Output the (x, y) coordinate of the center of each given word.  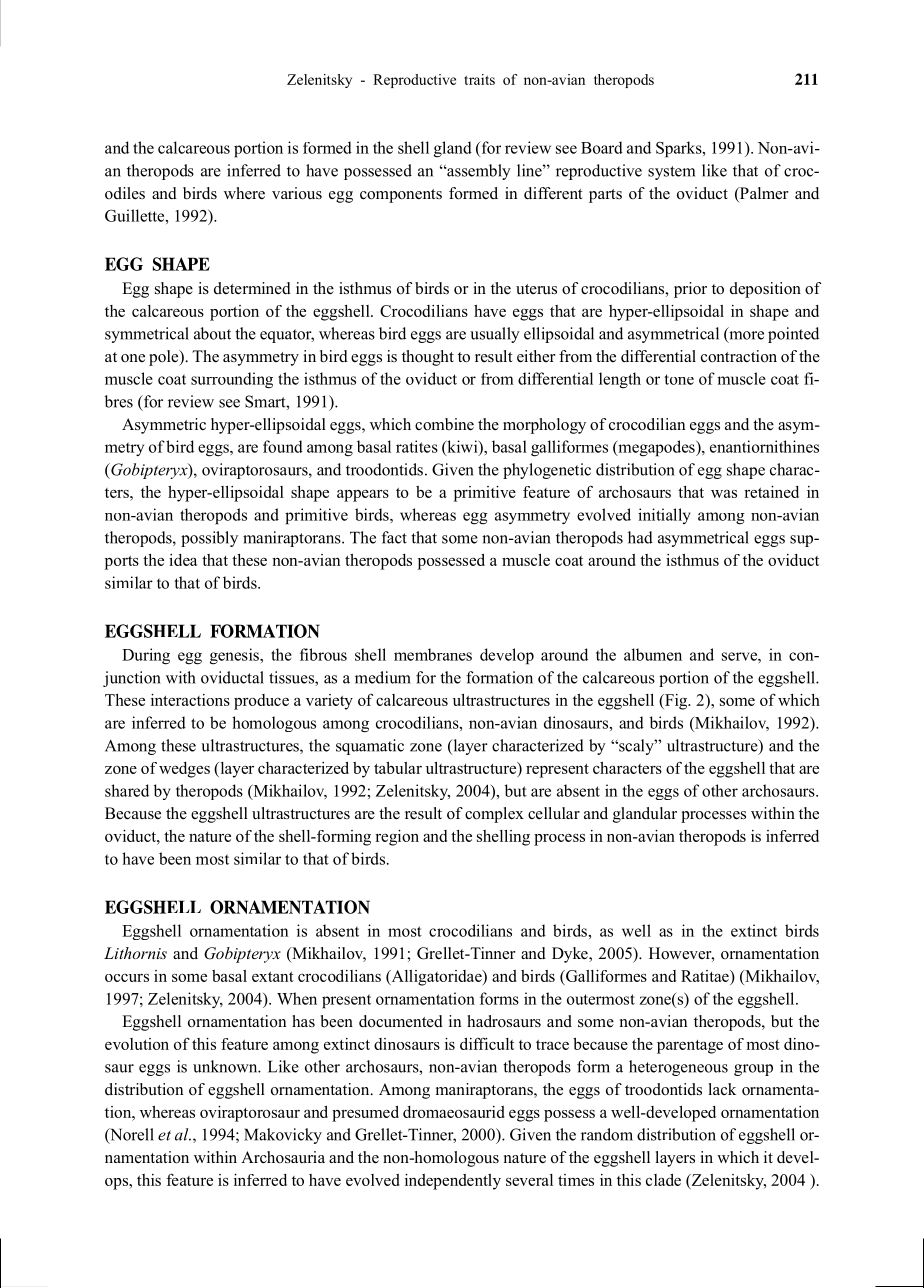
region (397, 838)
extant (273, 976)
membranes (433, 654)
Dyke (571, 955)
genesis (235, 656)
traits (479, 79)
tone (679, 379)
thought (428, 358)
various (297, 193)
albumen (653, 654)
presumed (365, 1114)
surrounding (232, 380)
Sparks (680, 149)
